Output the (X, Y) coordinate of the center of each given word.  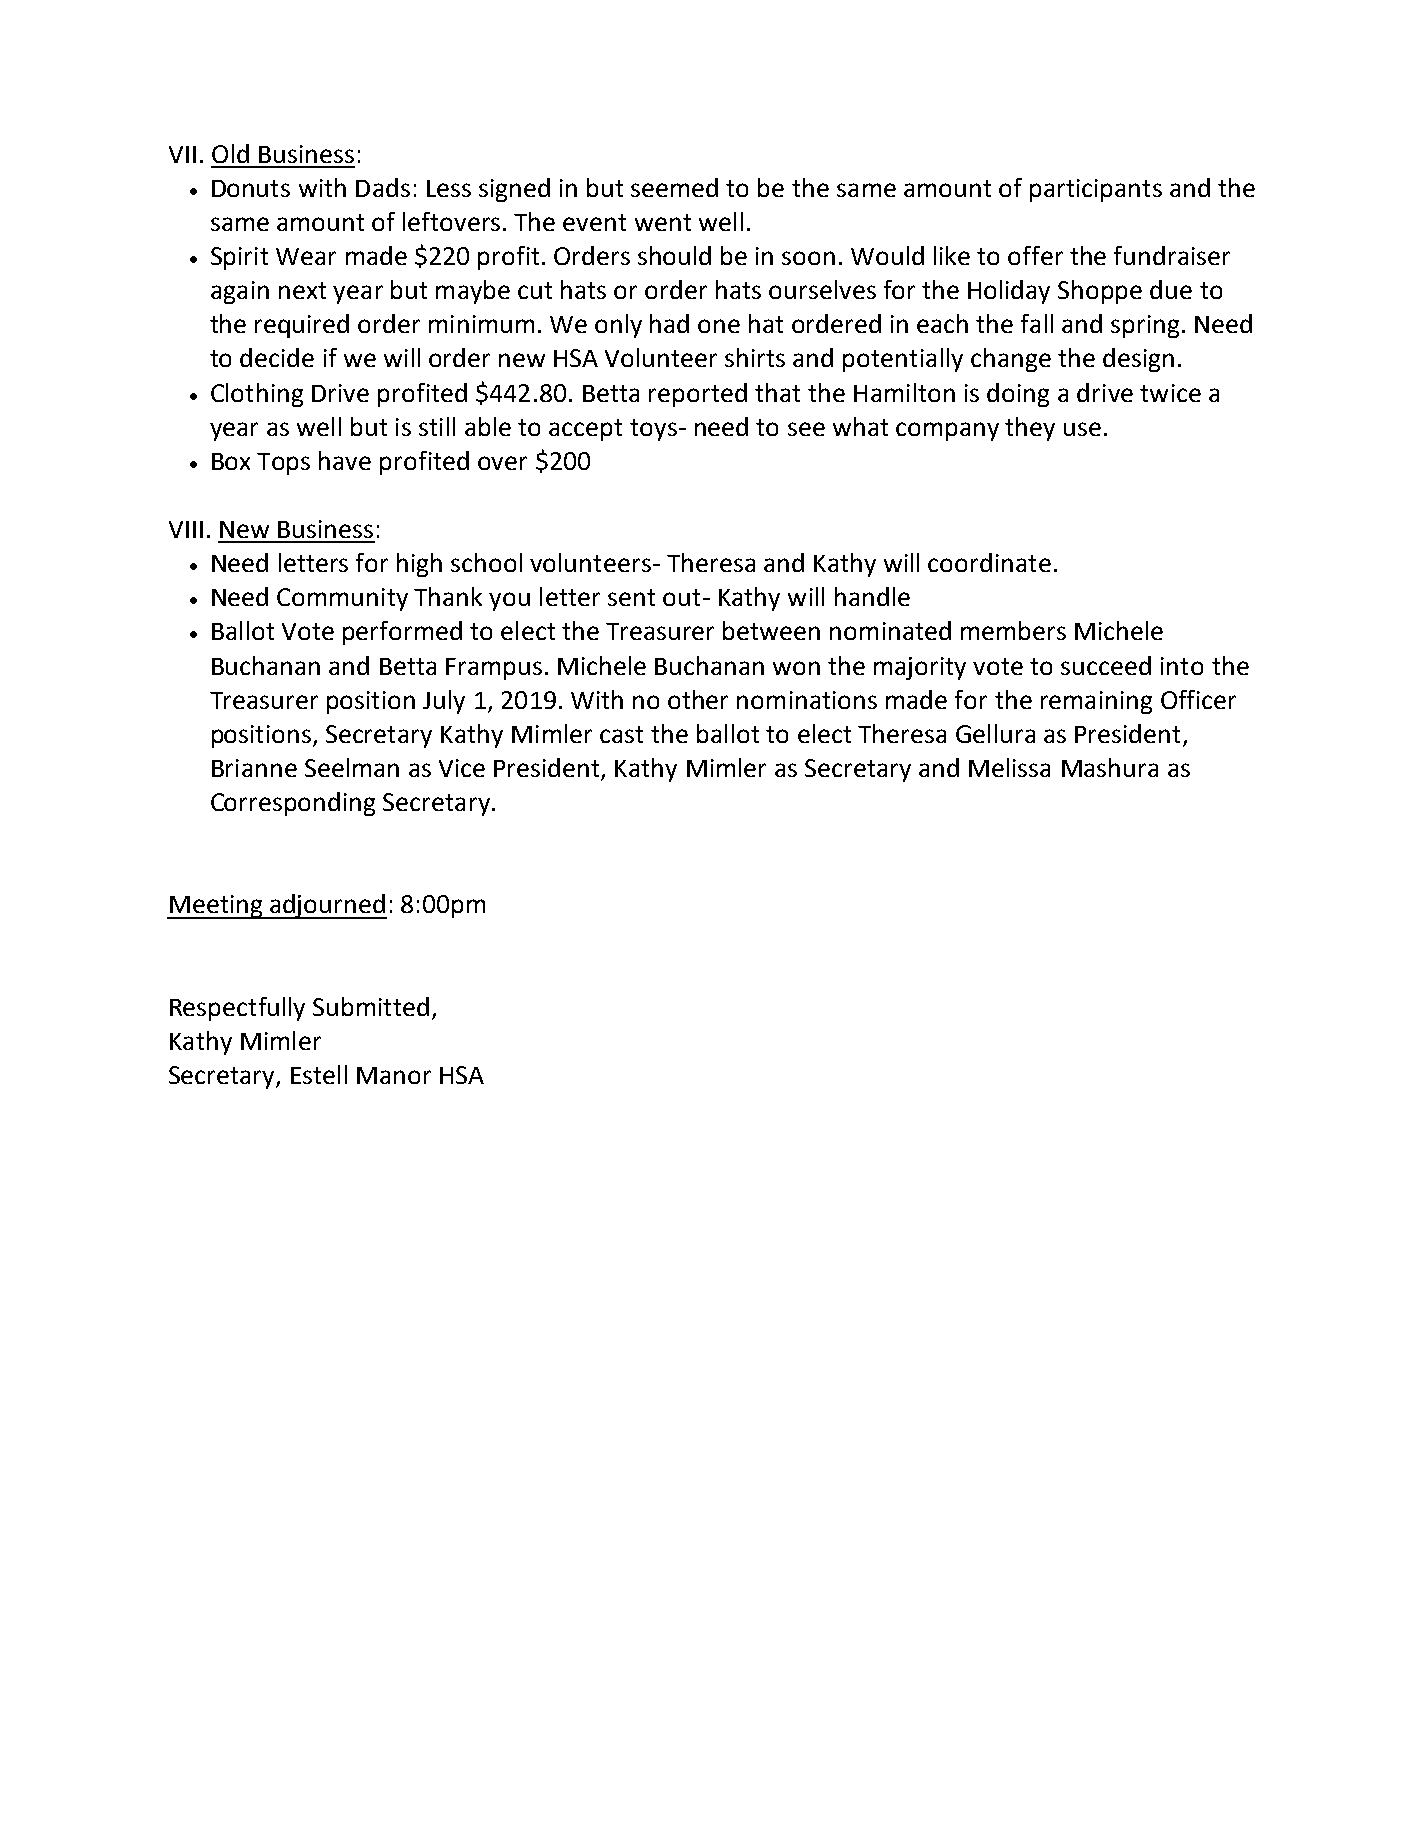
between (771, 630)
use (1082, 429)
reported (698, 395)
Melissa (1009, 767)
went (663, 222)
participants (1096, 190)
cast (621, 734)
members (1013, 630)
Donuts (251, 188)
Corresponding (293, 804)
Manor (394, 1075)
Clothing (257, 395)
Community (342, 599)
